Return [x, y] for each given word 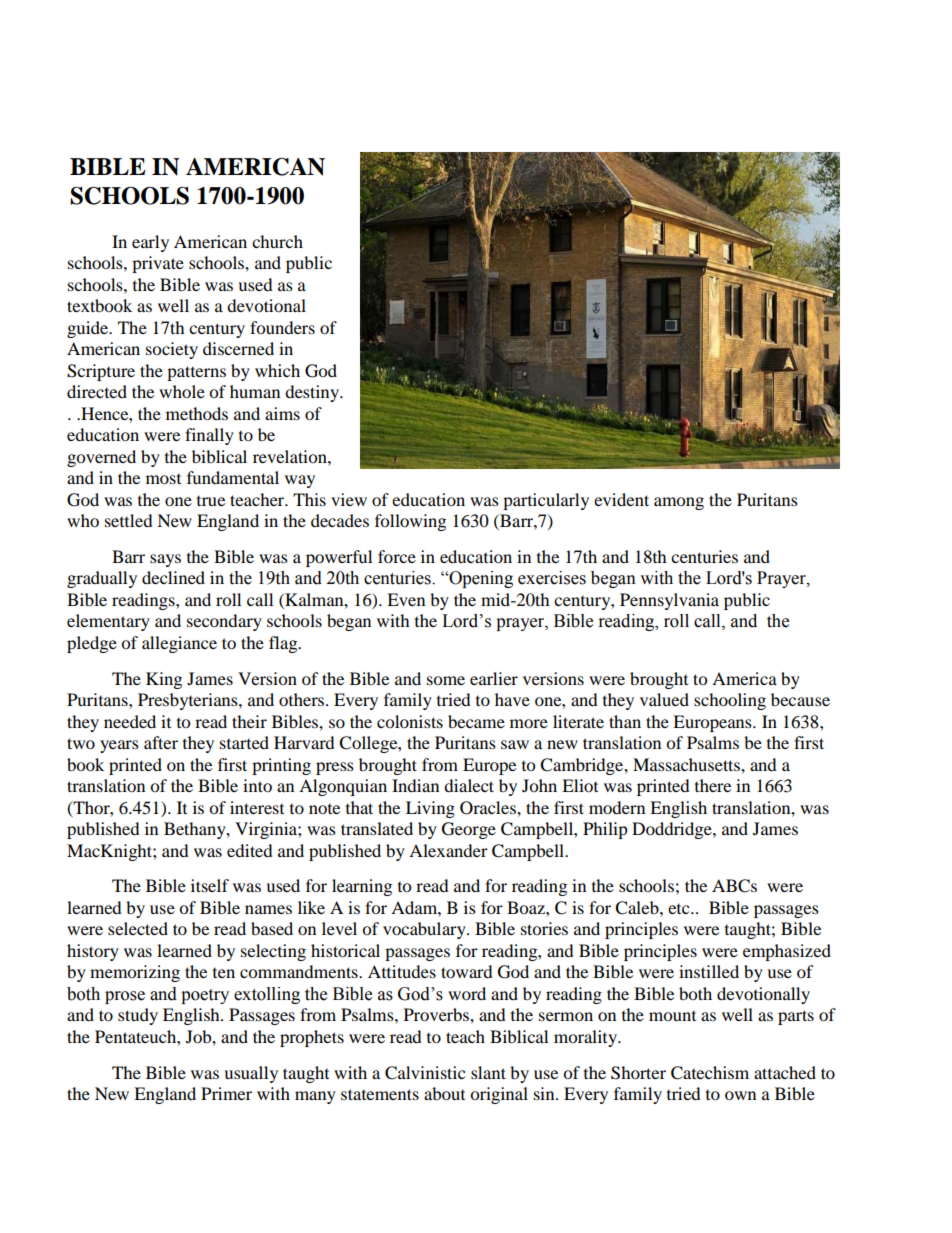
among [679, 503]
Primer [226, 1093]
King [164, 680]
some [446, 680]
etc [680, 909]
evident [621, 499]
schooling [730, 701]
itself [210, 885]
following [410, 522]
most [163, 479]
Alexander [448, 850]
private [158, 264]
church [277, 241]
